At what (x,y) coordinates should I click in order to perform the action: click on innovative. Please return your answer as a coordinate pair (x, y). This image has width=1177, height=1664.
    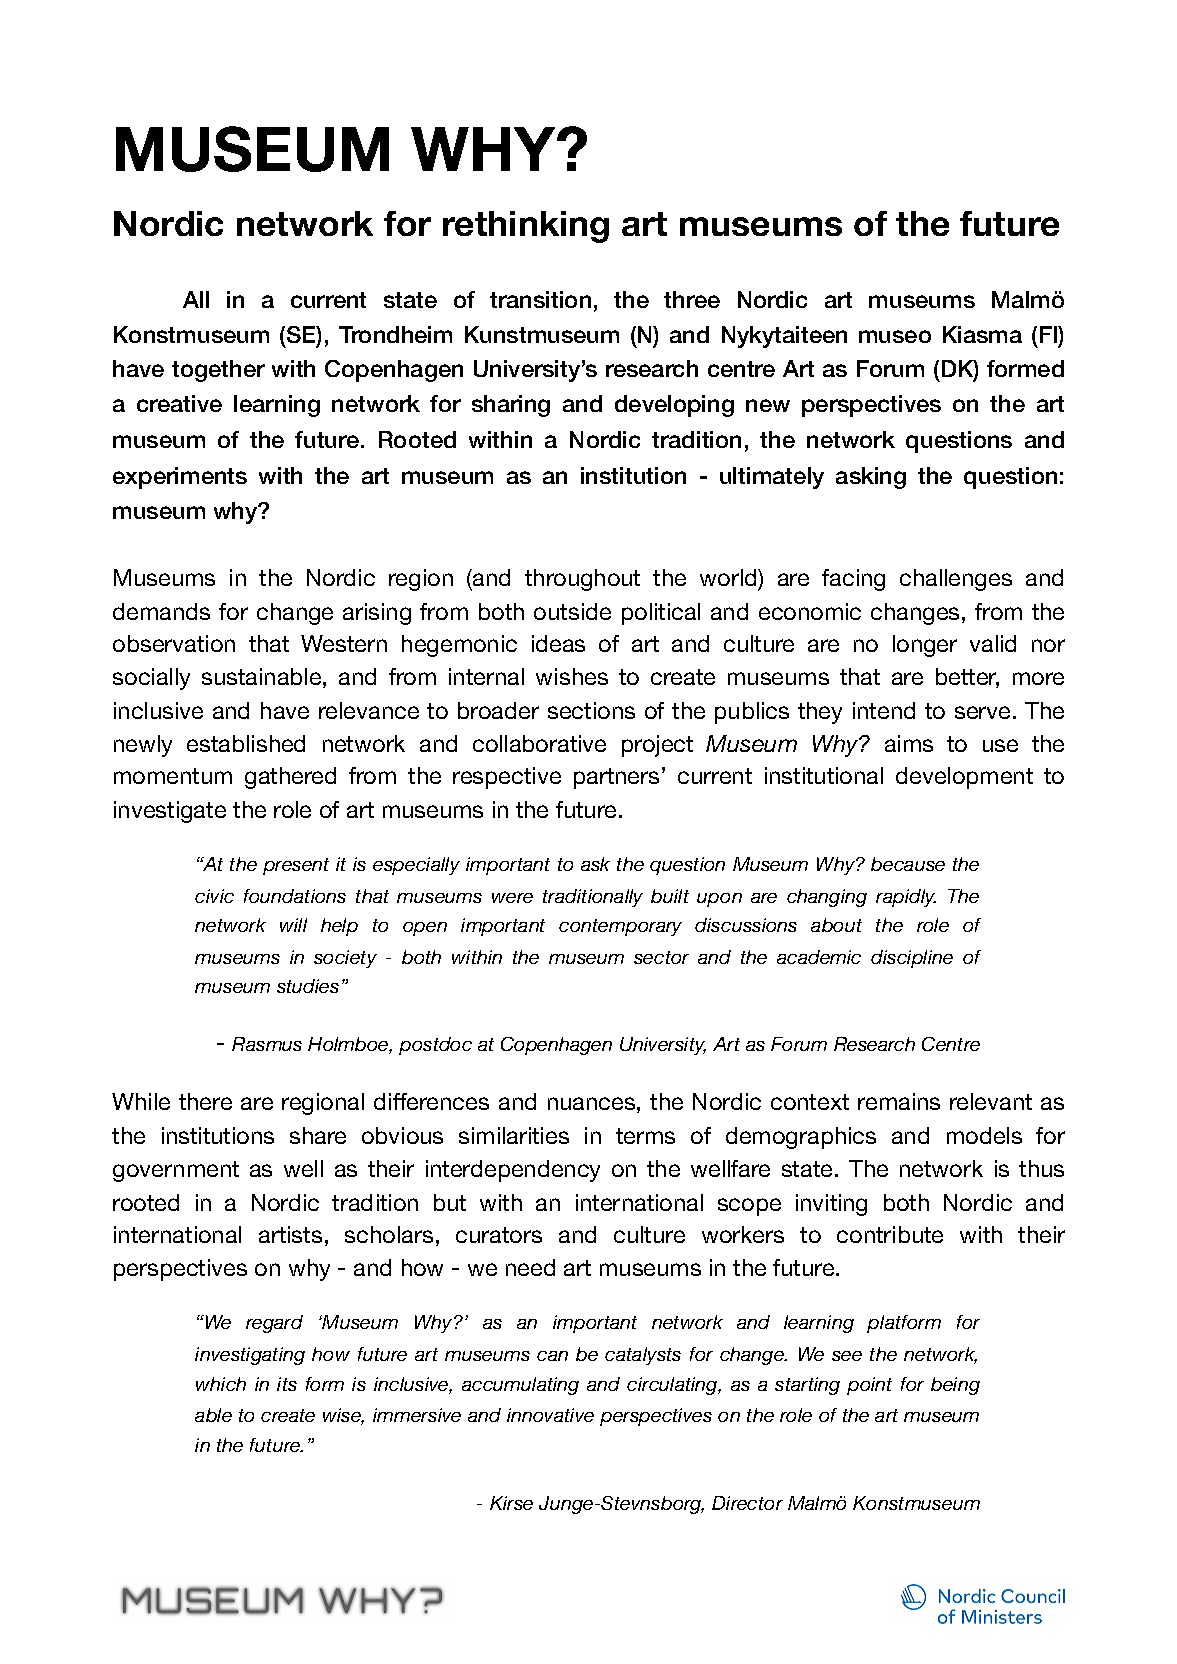
    Looking at the image, I should click on (550, 1415).
